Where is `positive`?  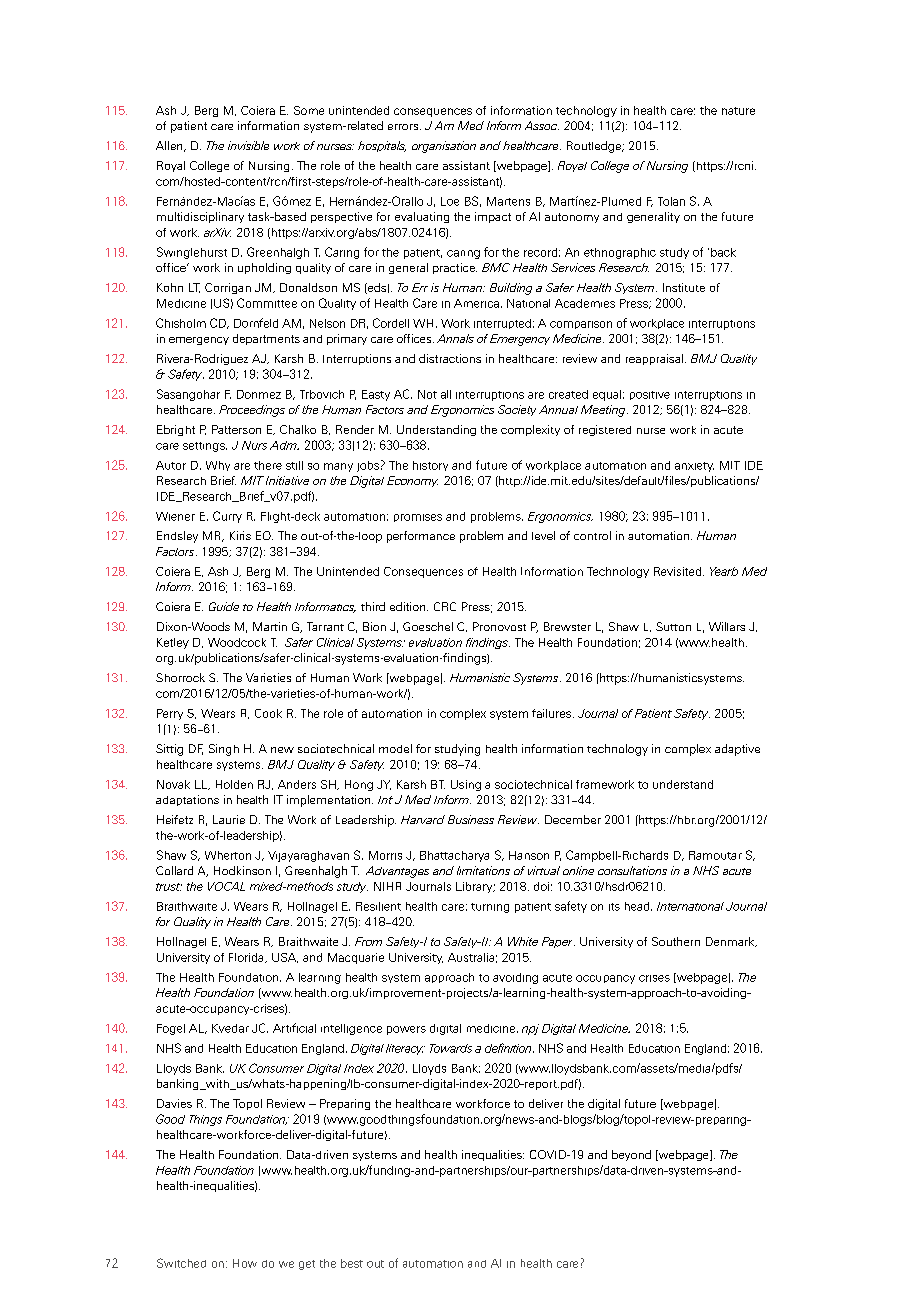 positive is located at coordinates (650, 395).
